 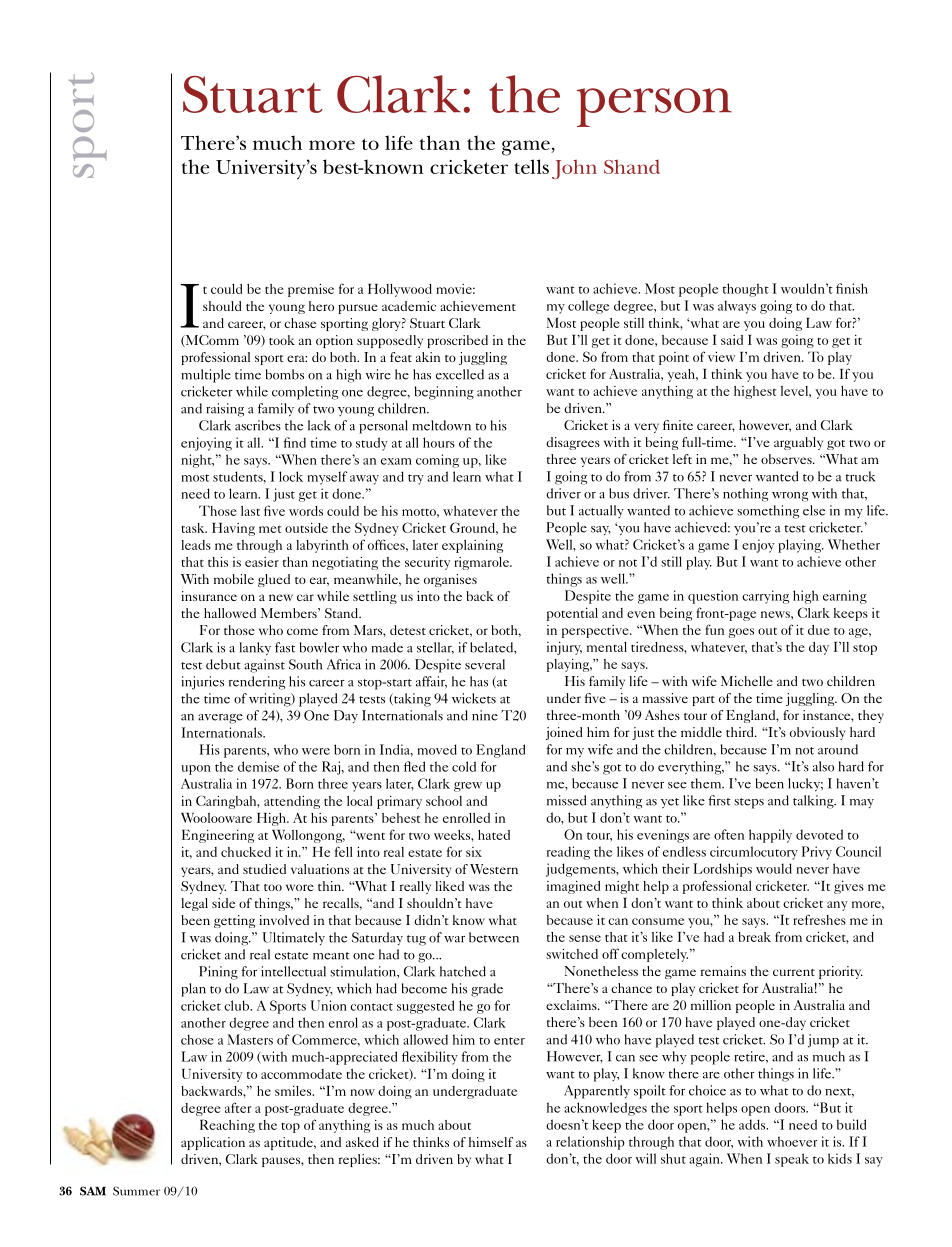 I want to click on speak, so click(x=792, y=1160).
